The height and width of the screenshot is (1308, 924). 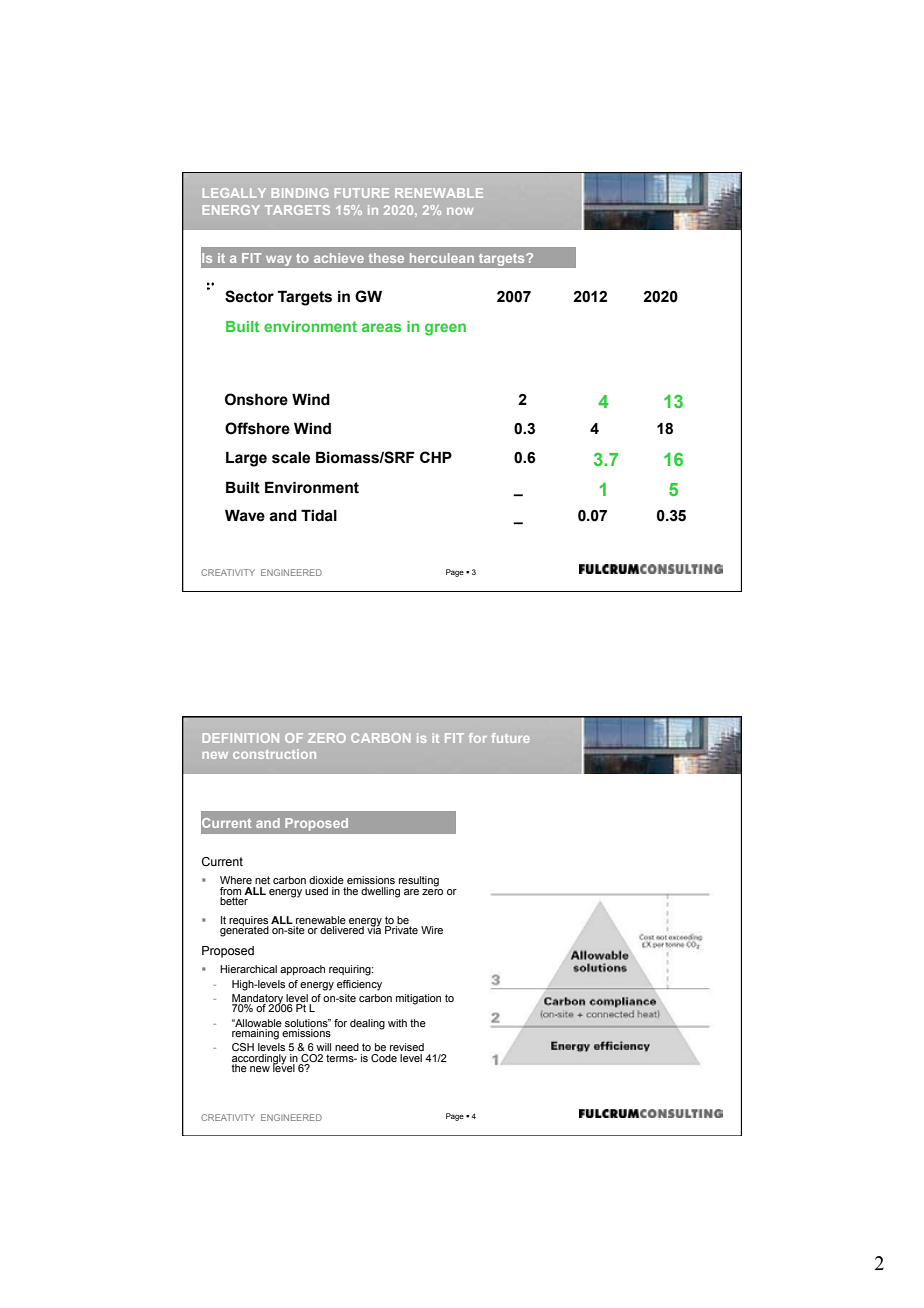 What do you see at coordinates (234, 193) in the screenshot?
I see `LEGALLY` at bounding box center [234, 193].
